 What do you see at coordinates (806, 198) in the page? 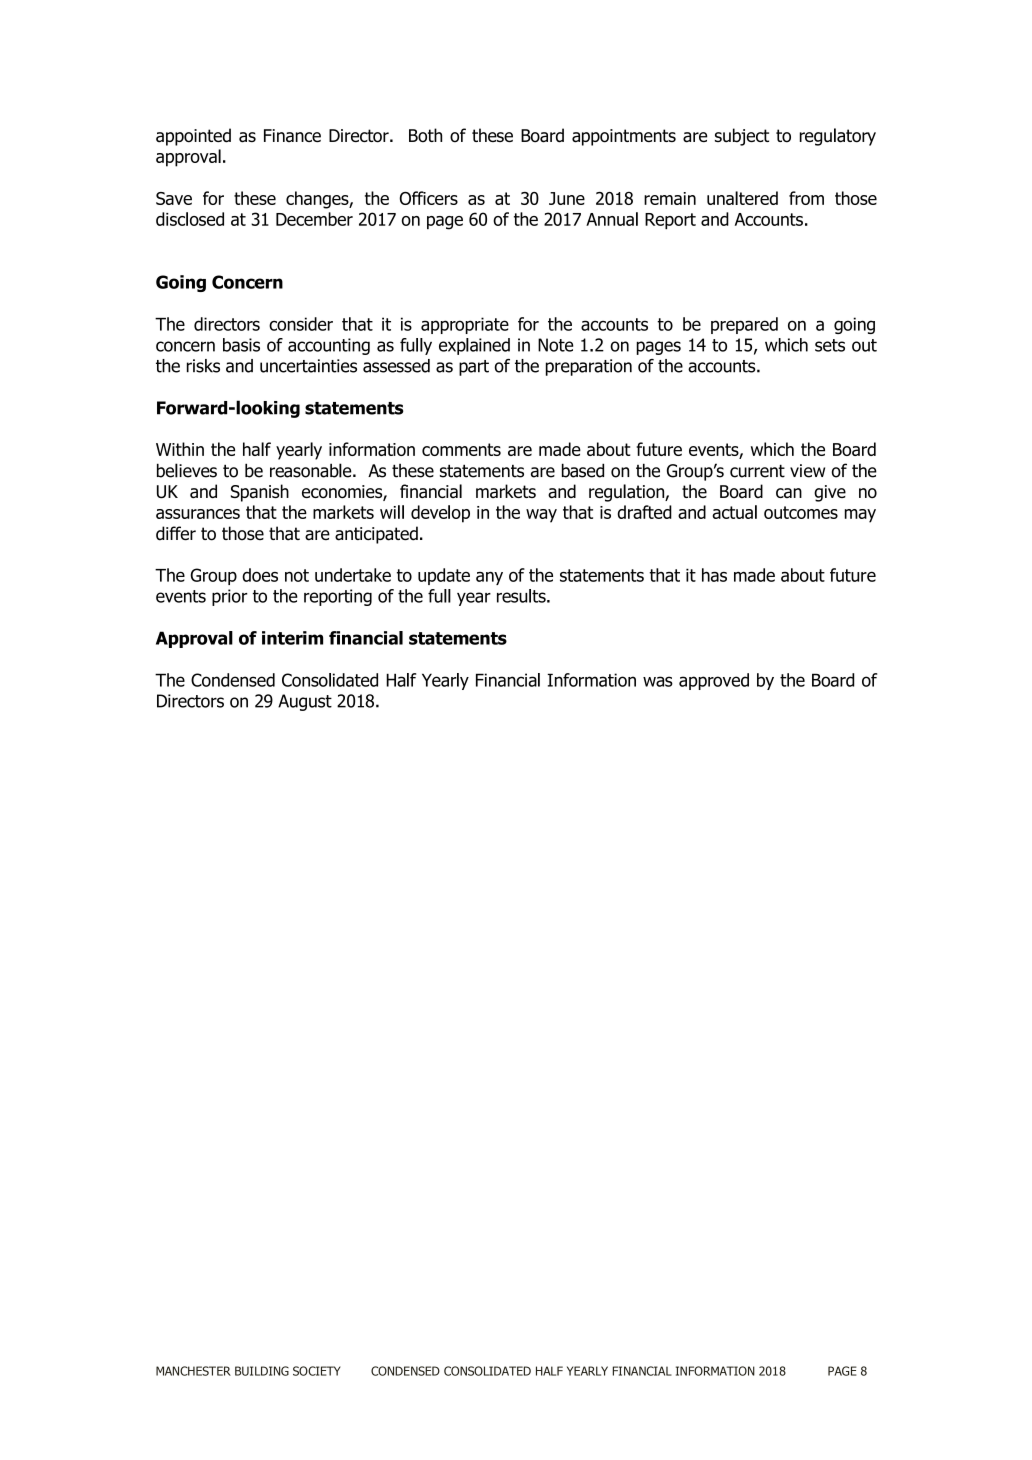
I see `from` at bounding box center [806, 198].
